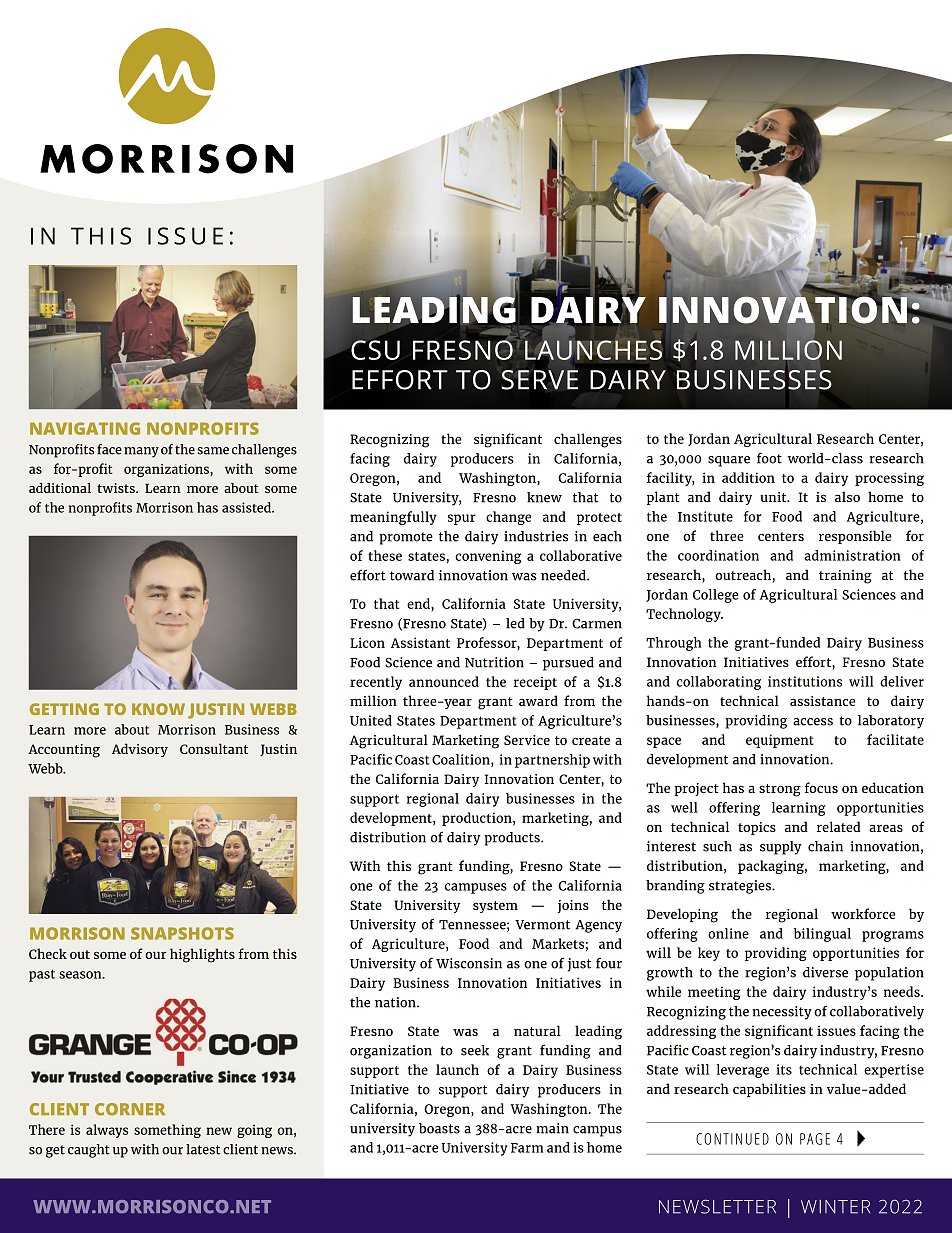 This image has width=952, height=1233. What do you see at coordinates (495, 907) in the image?
I see `system` at bounding box center [495, 907].
